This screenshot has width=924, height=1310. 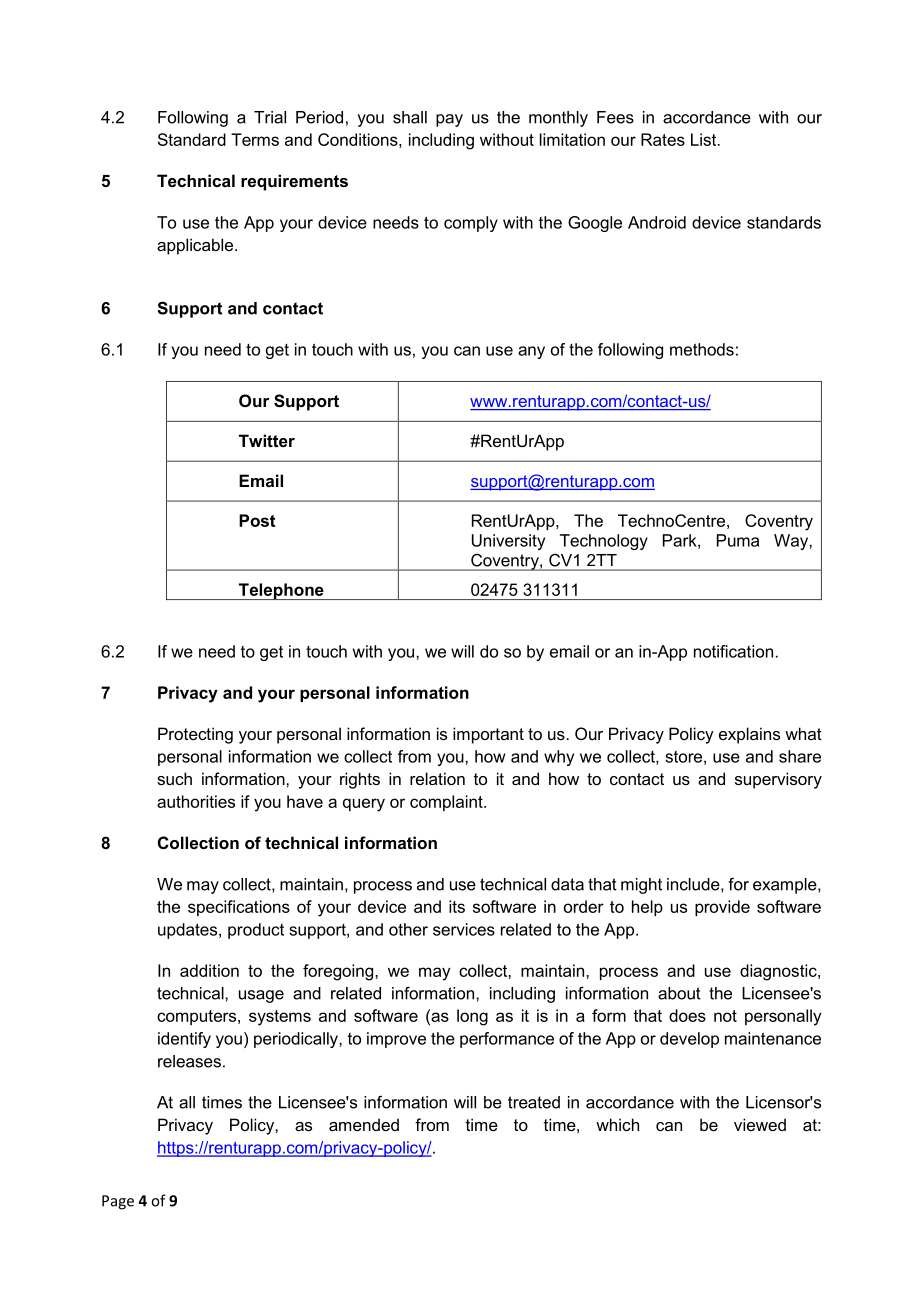 What do you see at coordinates (257, 520) in the screenshot?
I see `Post` at bounding box center [257, 520].
